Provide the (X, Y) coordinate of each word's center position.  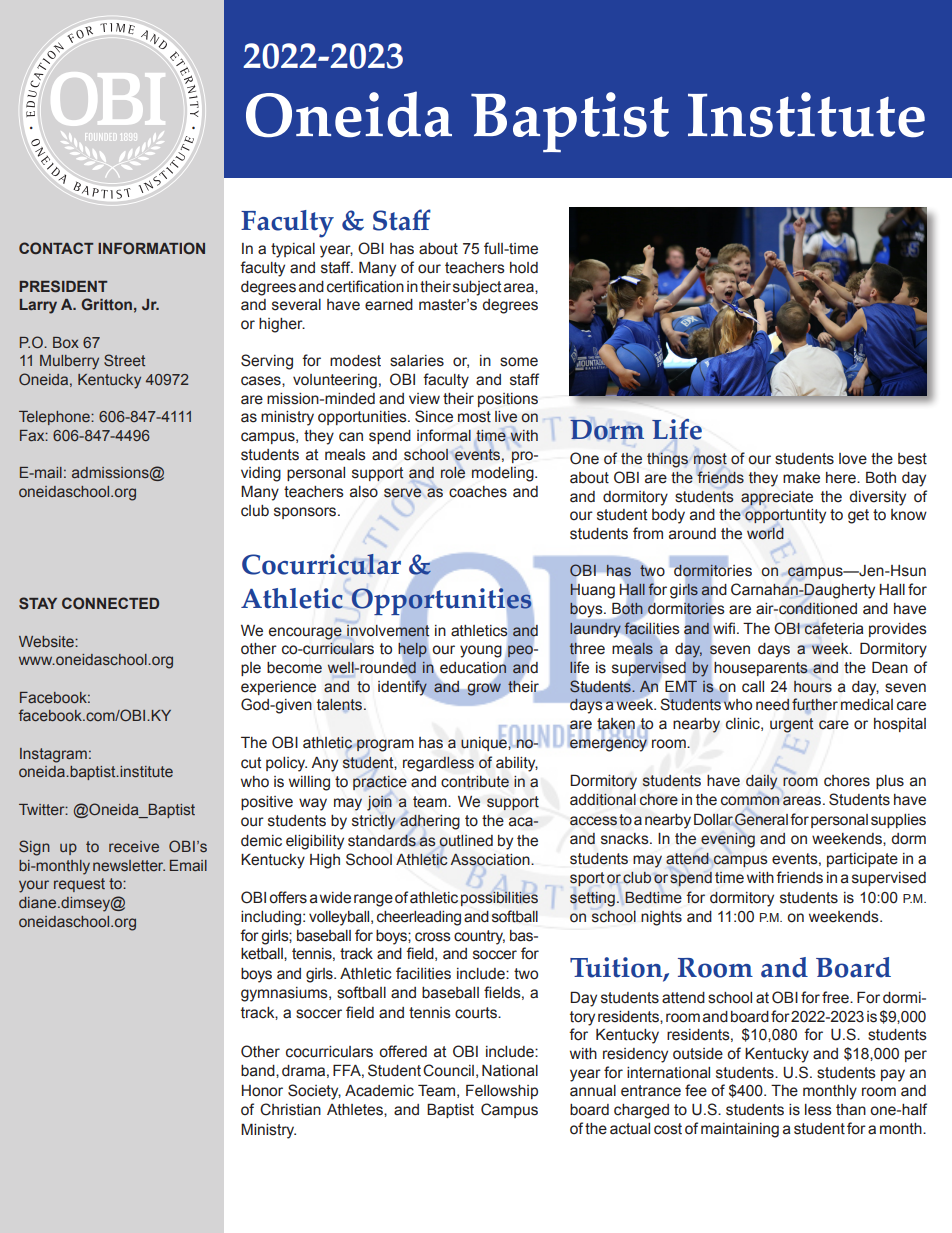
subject (477, 288)
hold (524, 268)
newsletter (129, 865)
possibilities (499, 898)
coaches (478, 492)
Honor (262, 1091)
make (801, 478)
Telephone (55, 418)
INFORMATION (151, 248)
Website (47, 641)
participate (862, 860)
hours (813, 687)
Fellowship (502, 1091)
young (481, 651)
